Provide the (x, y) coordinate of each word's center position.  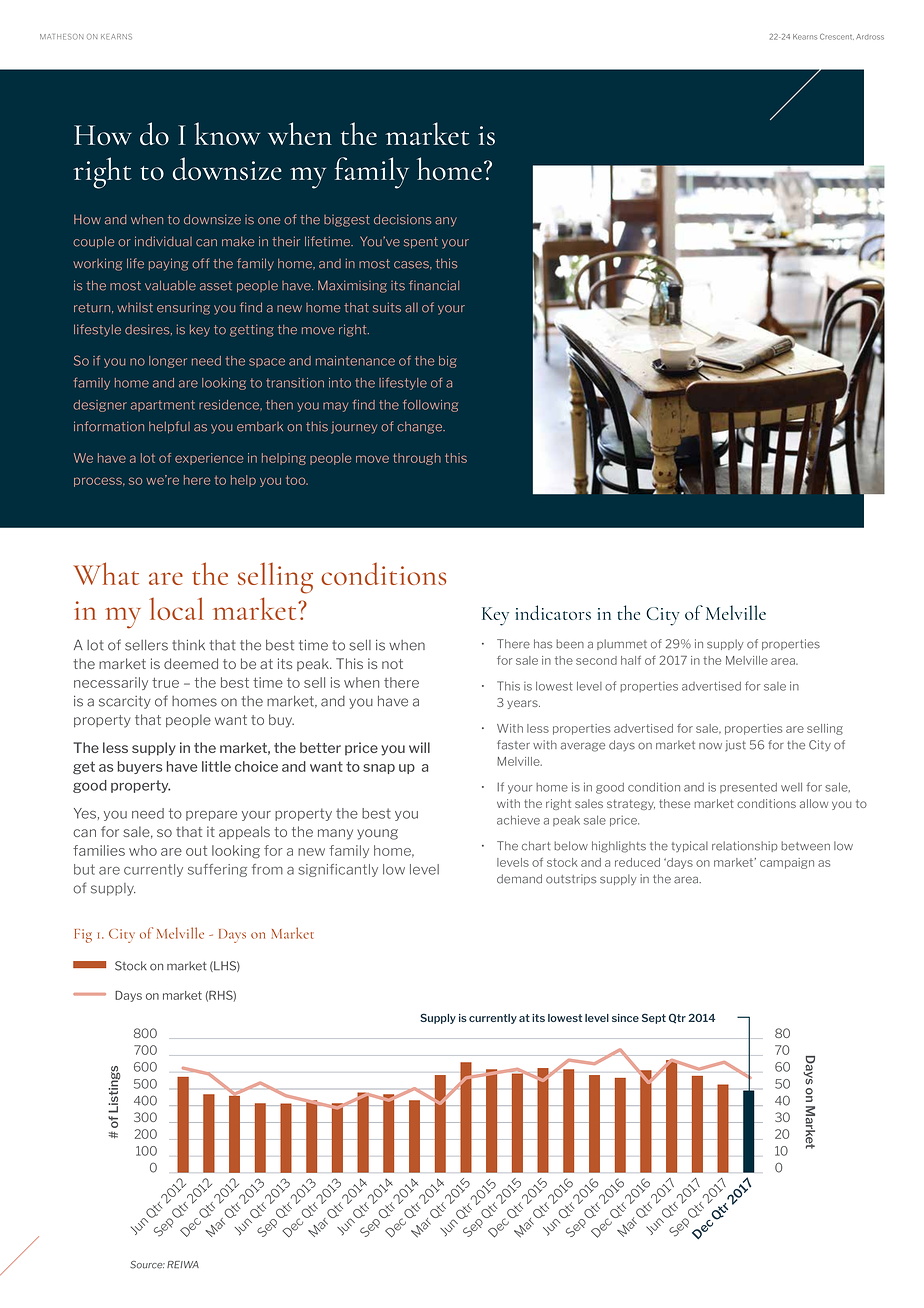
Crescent (837, 36)
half (631, 660)
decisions (403, 219)
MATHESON (61, 37)
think (188, 645)
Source (147, 1265)
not (392, 664)
